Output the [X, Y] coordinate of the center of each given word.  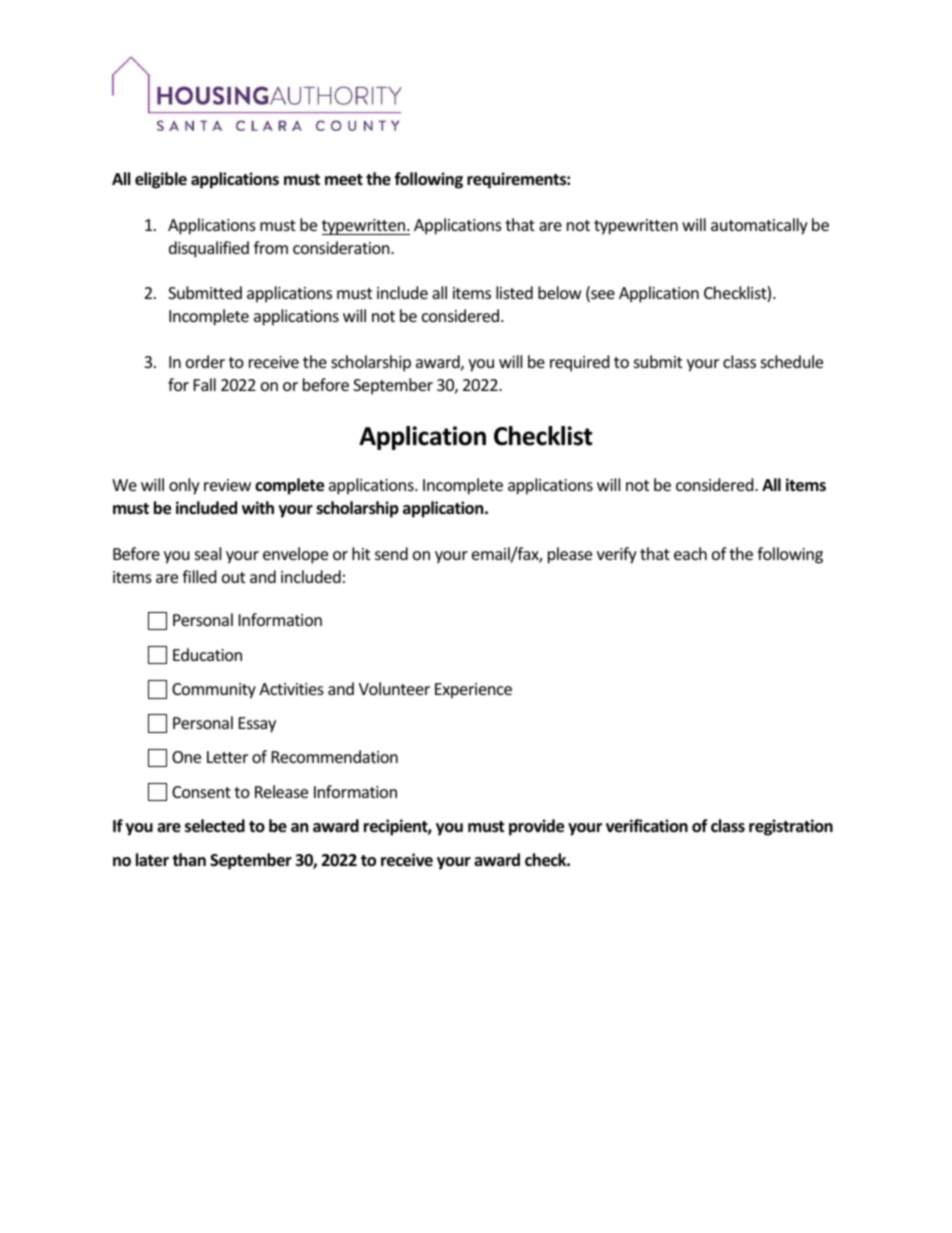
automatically [759, 226]
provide [536, 827]
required [579, 363]
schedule [792, 361]
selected [215, 826]
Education [207, 654]
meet [344, 180]
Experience [473, 691]
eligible [161, 180]
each [690, 553]
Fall [205, 384]
